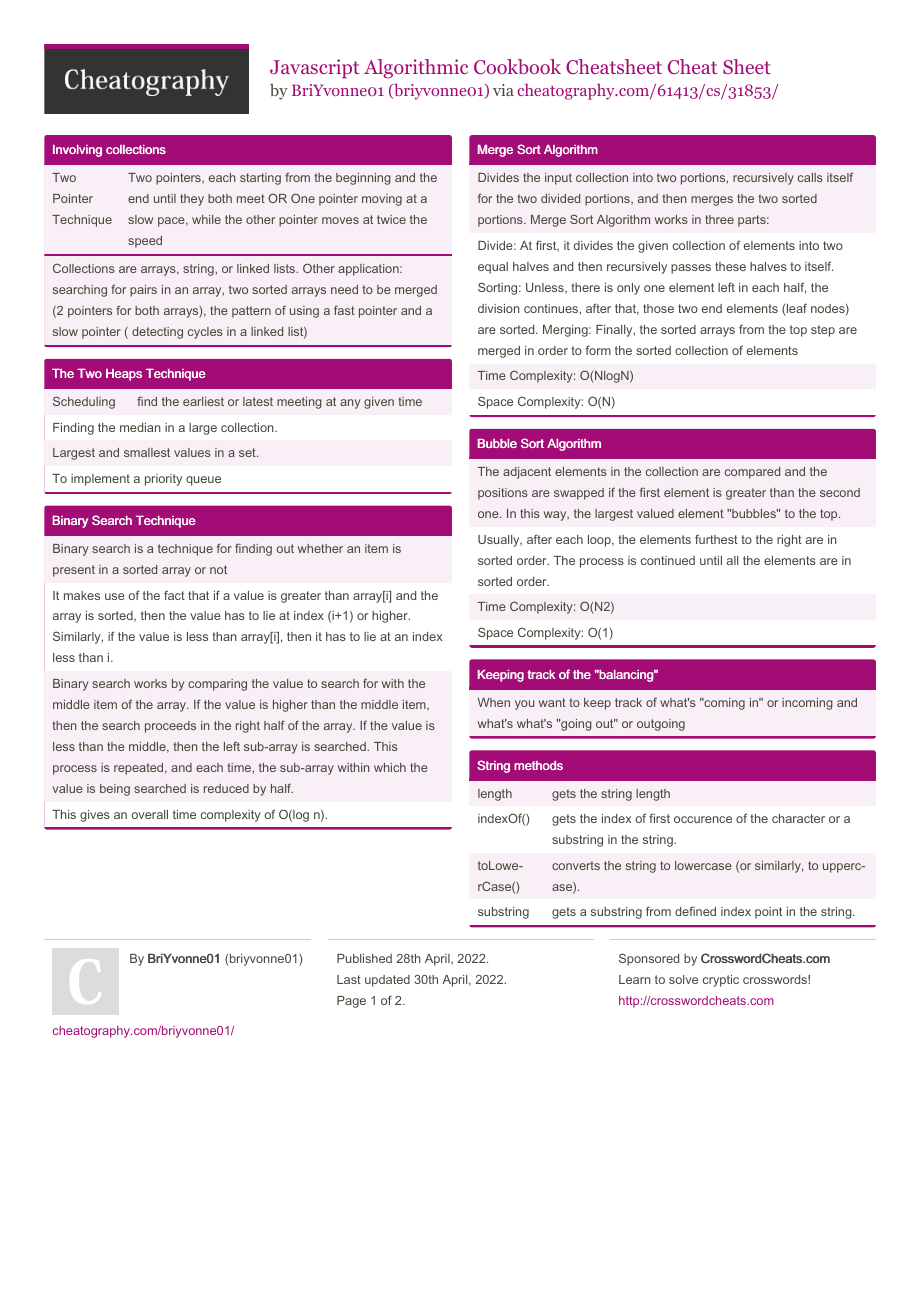 This image has height=1308, width=924. What do you see at coordinates (494, 702) in the image?
I see `When` at bounding box center [494, 702].
